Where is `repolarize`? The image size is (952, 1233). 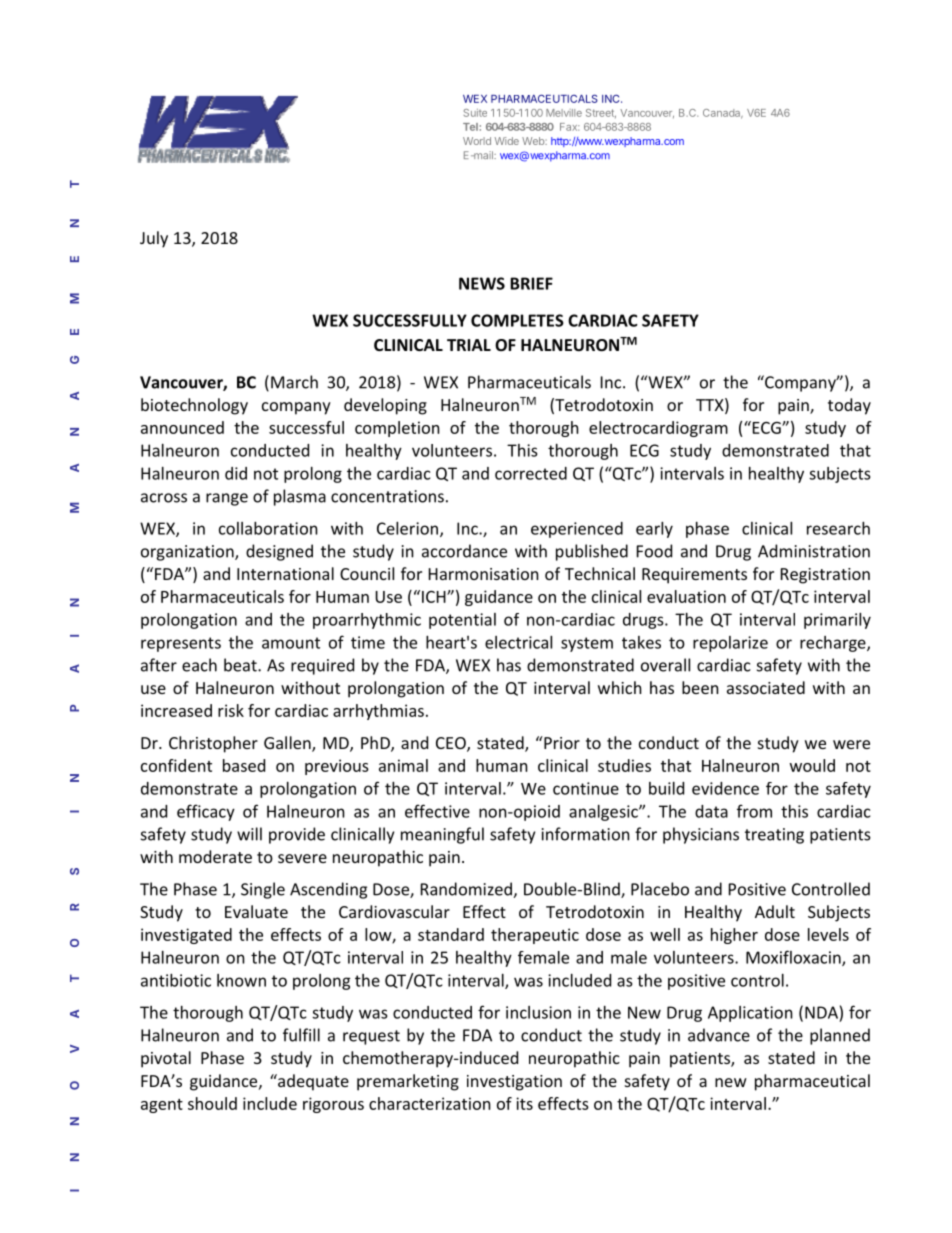
repolarize is located at coordinates (730, 644).
